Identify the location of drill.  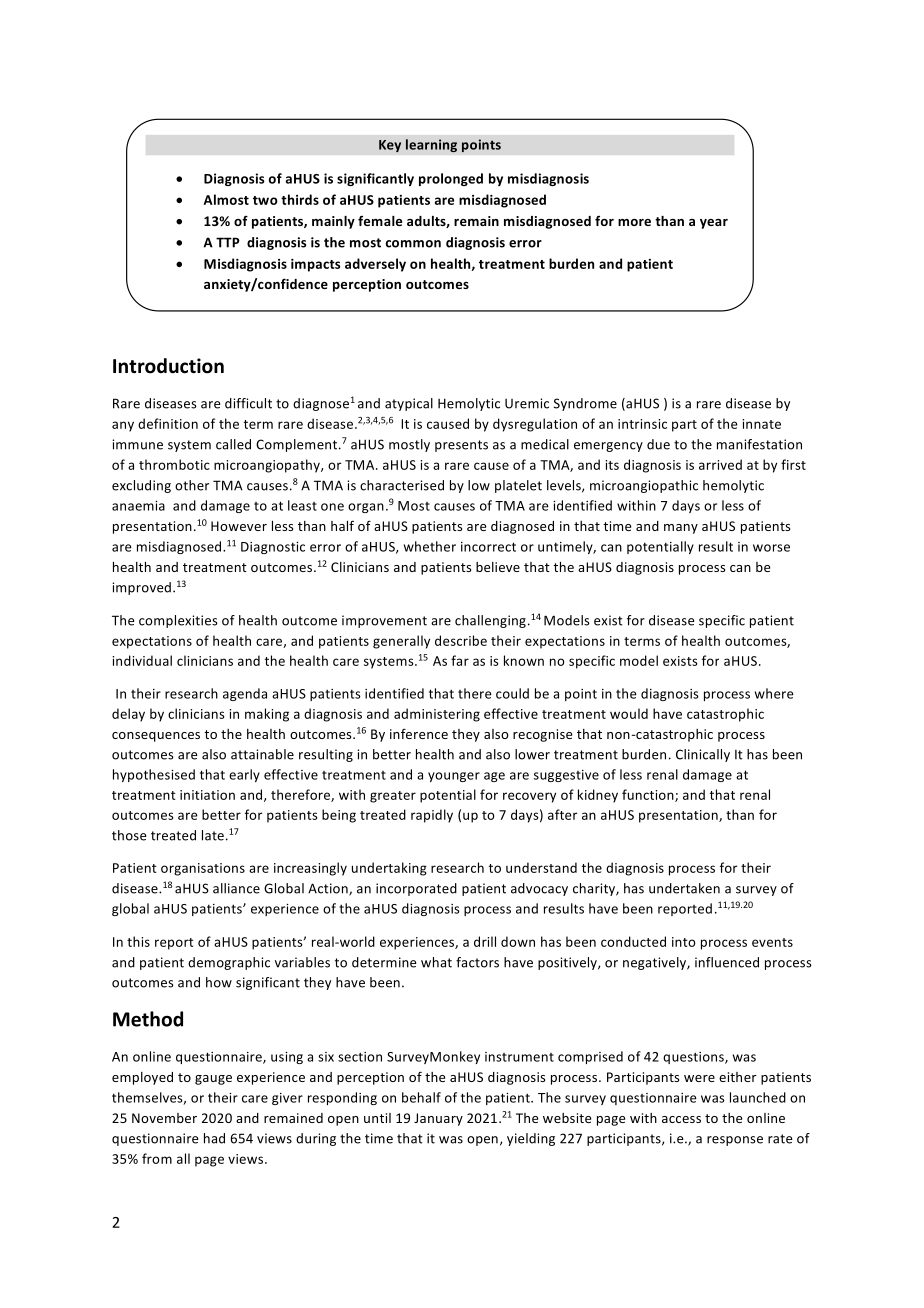
(485, 941).
